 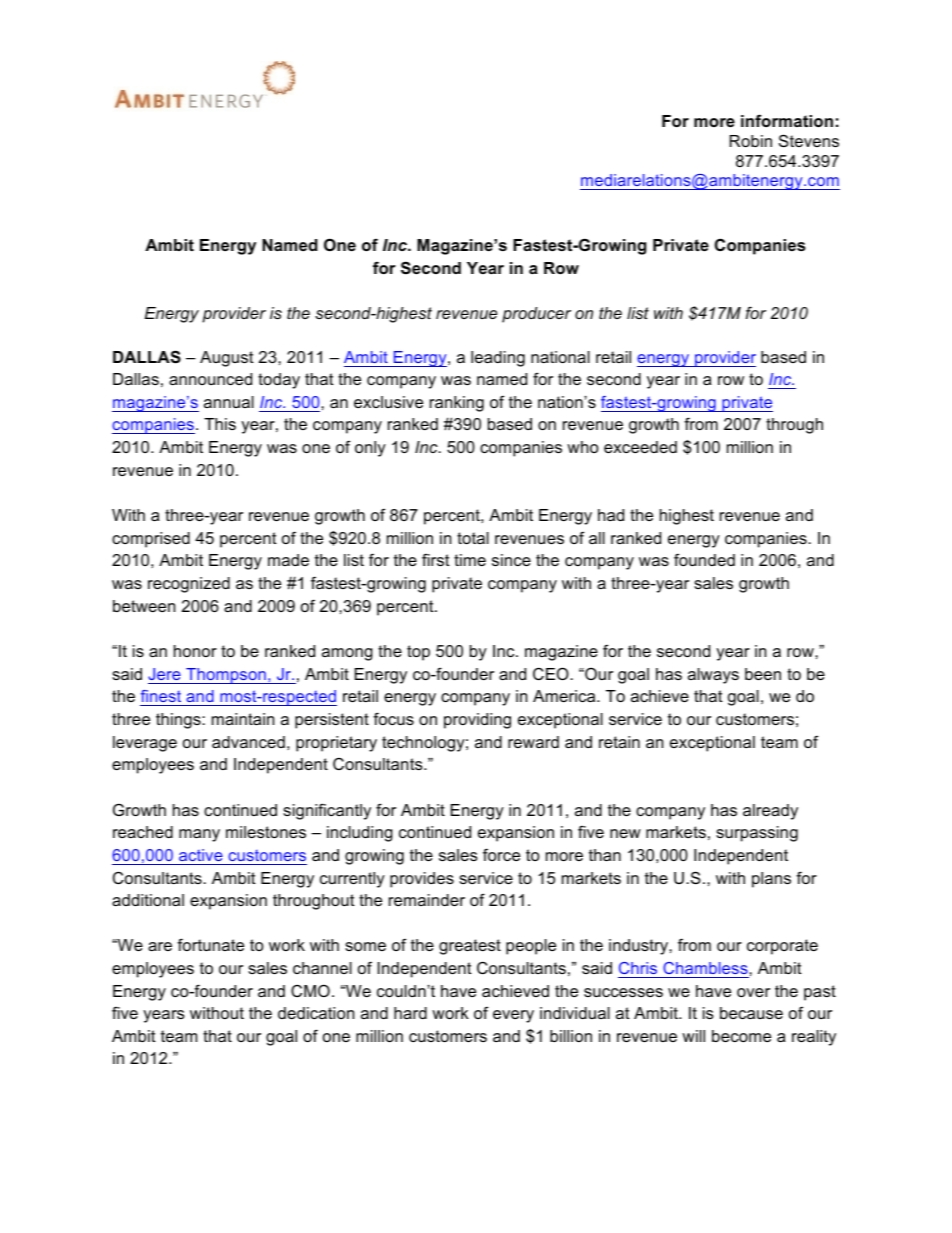 I want to click on founded, so click(x=704, y=559).
